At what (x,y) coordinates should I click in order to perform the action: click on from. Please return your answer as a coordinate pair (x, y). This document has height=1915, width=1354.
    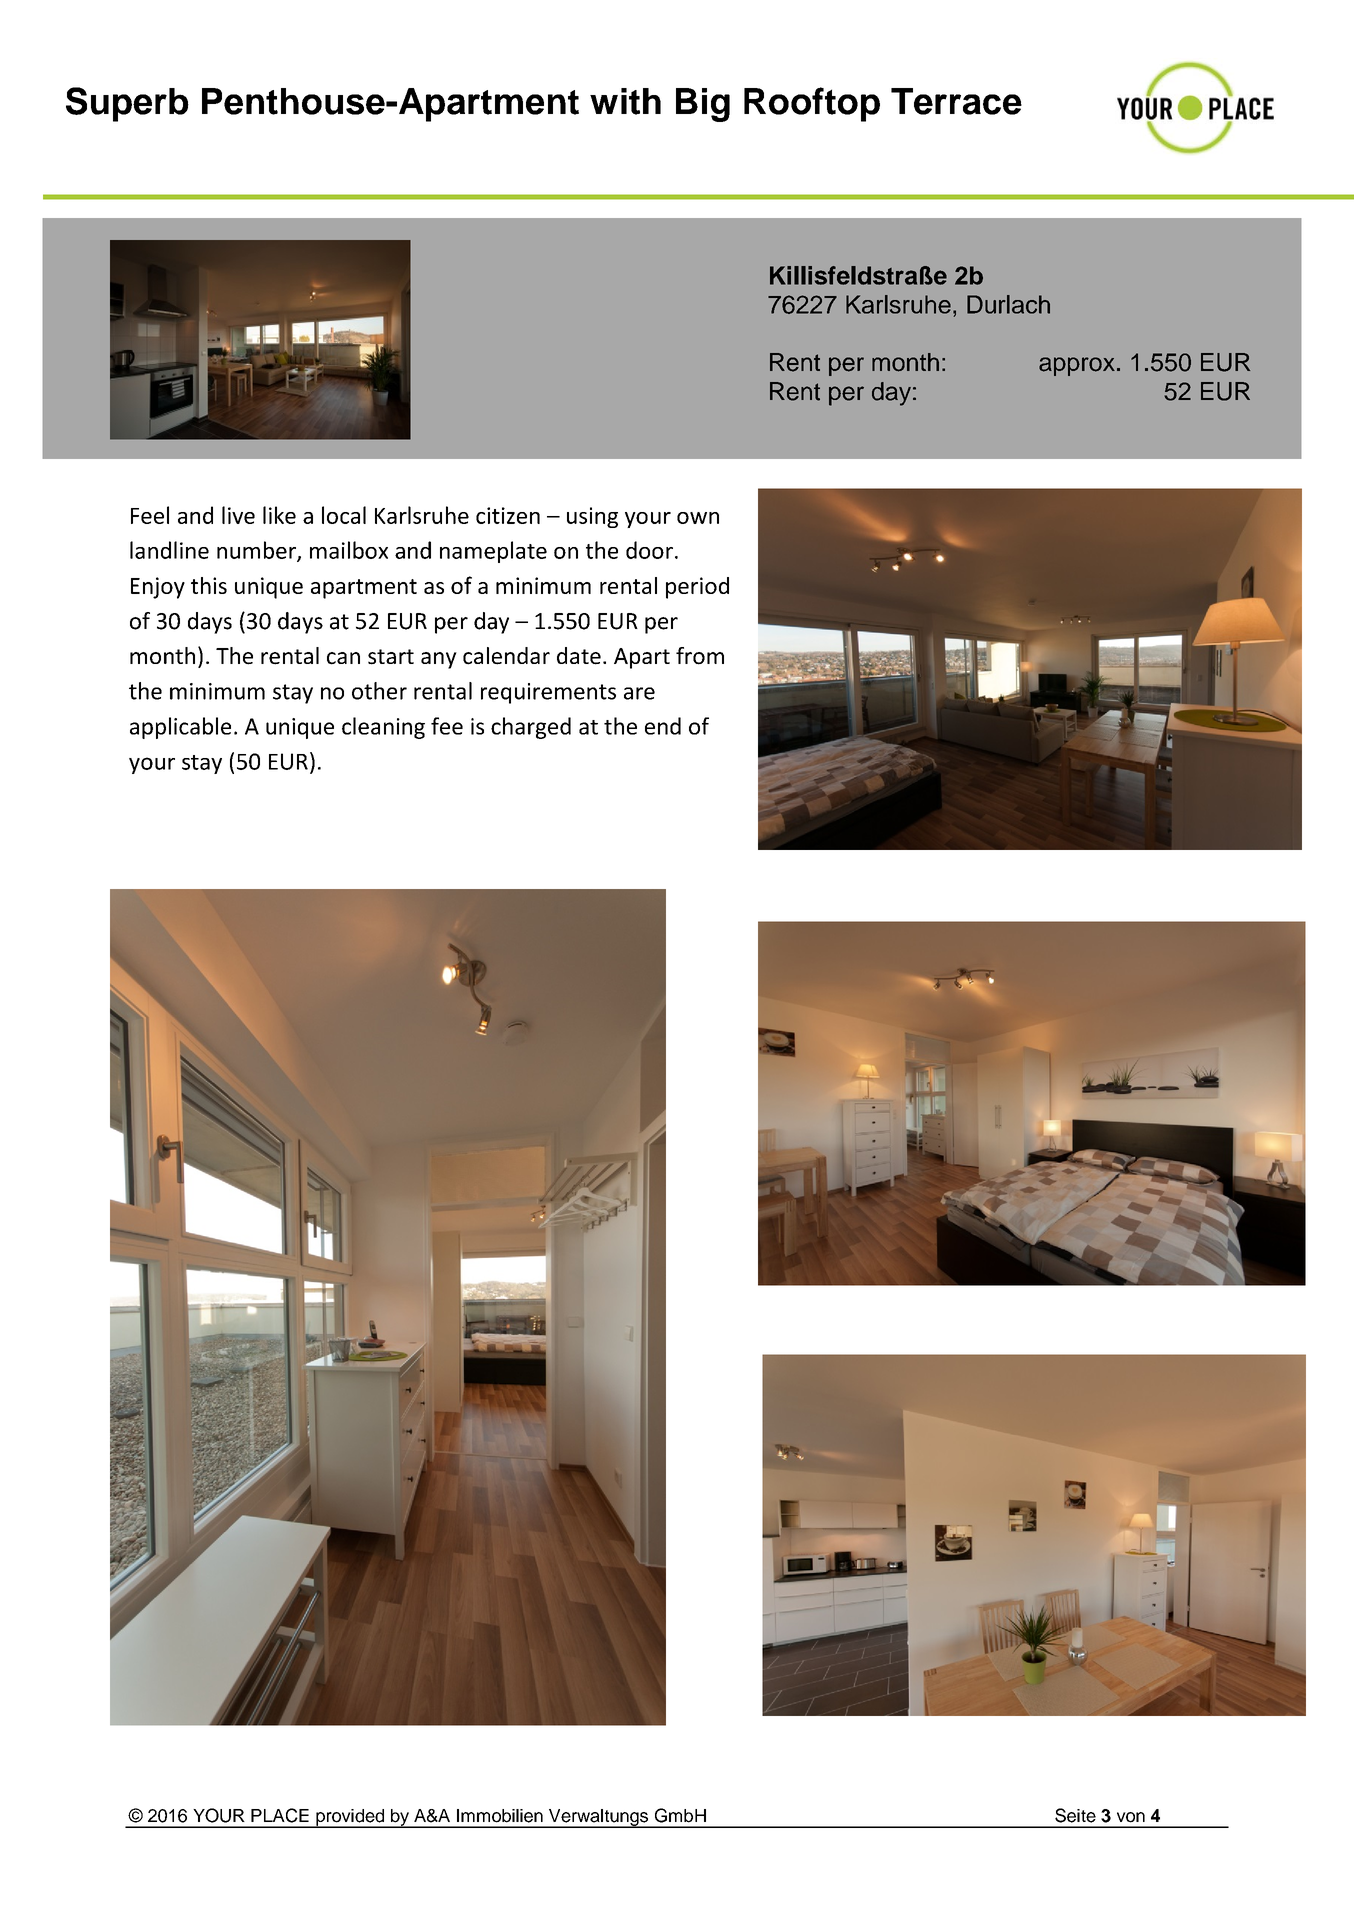
    Looking at the image, I should click on (700, 656).
